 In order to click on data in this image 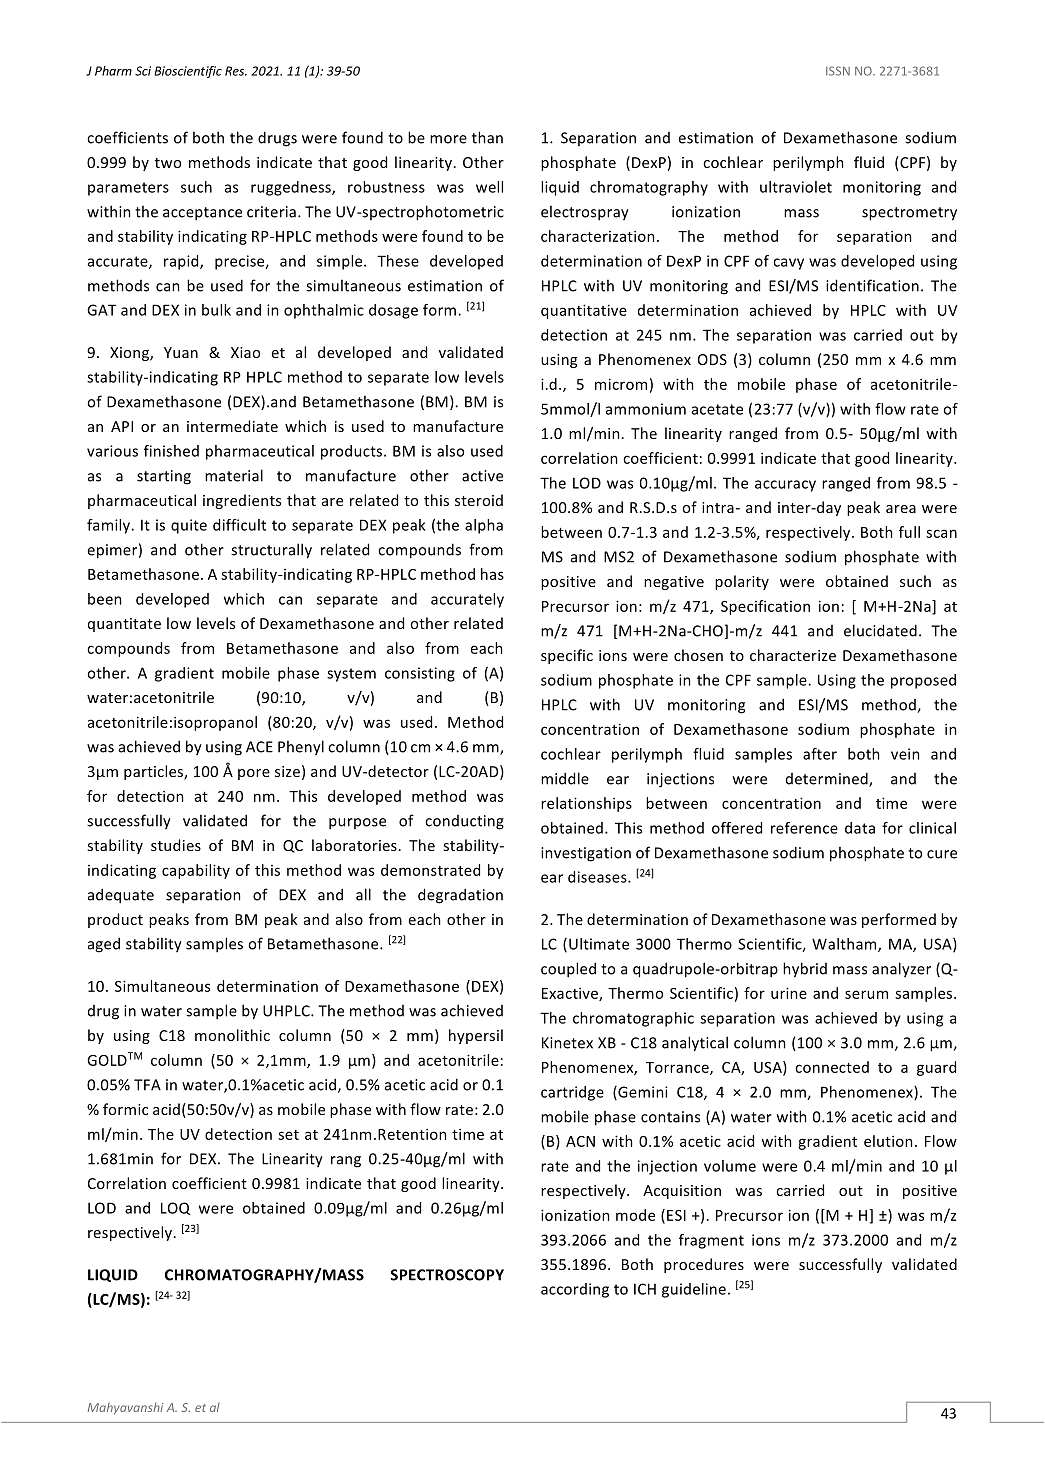, I will do `click(860, 828)`.
